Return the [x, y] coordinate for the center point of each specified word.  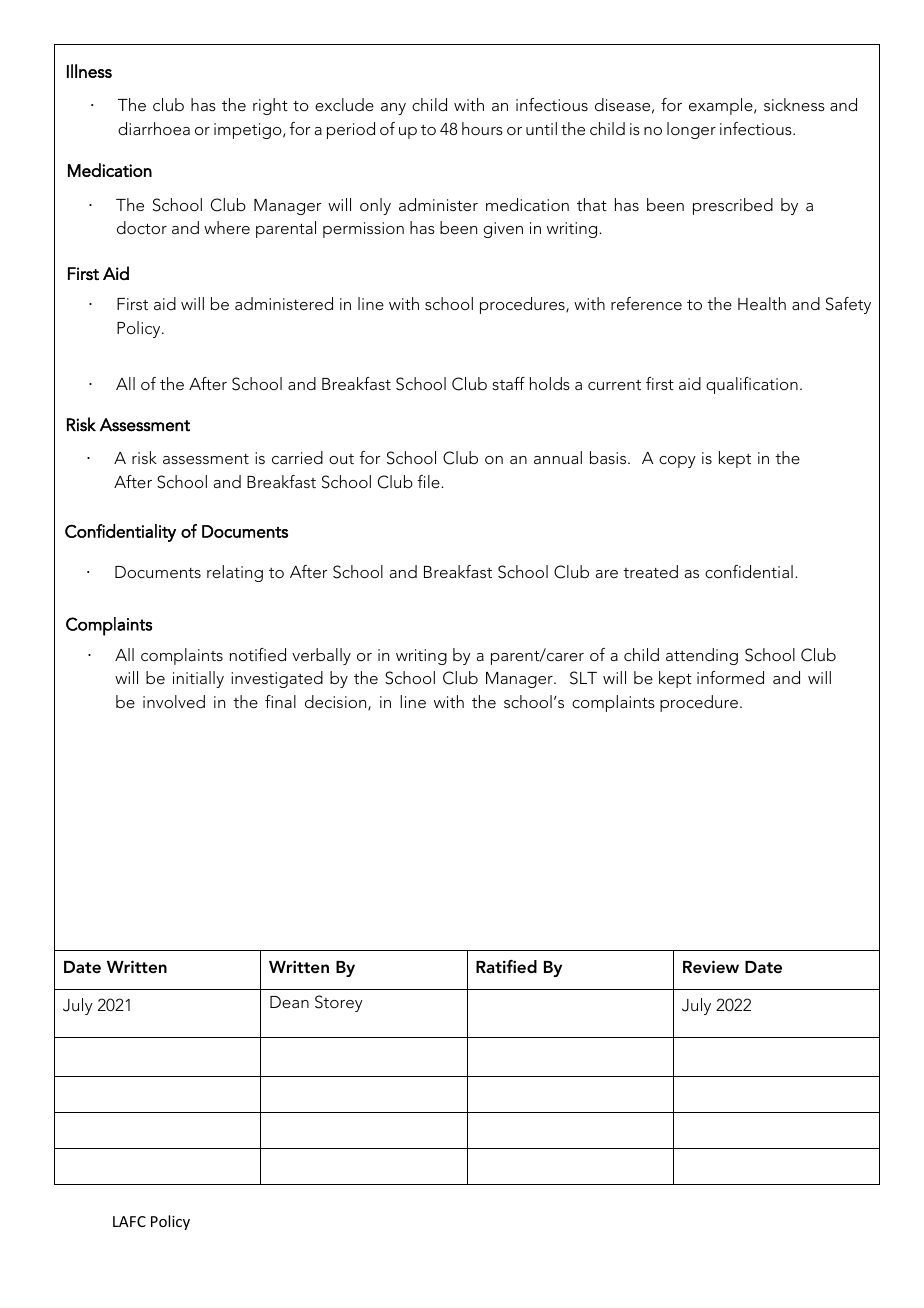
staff [508, 383]
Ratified [506, 966]
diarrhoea [154, 128]
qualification [752, 385]
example [722, 106]
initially [198, 679]
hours [482, 128]
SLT [583, 678]
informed [730, 677]
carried [297, 457]
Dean [289, 1002]
